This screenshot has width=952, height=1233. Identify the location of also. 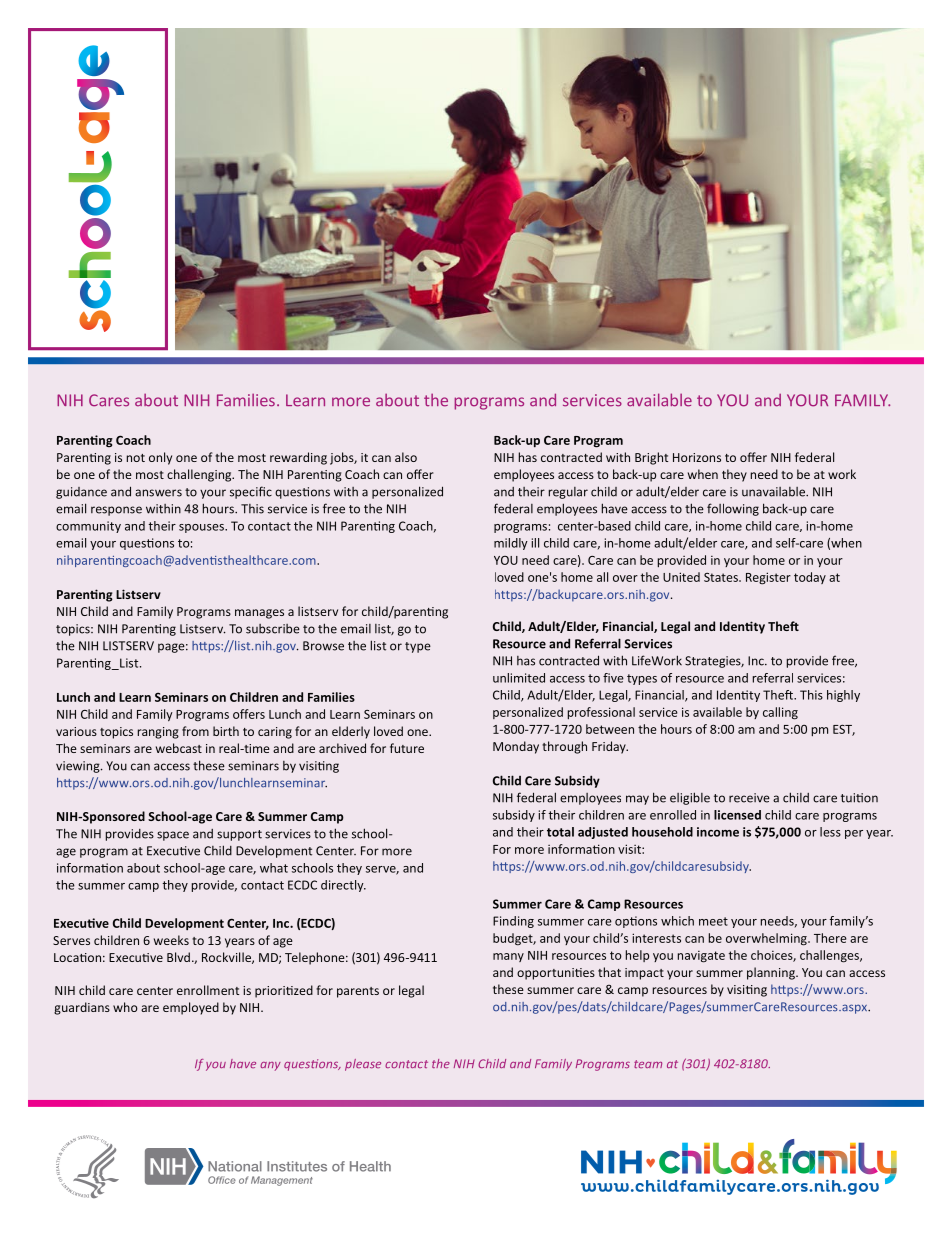
(406, 457).
